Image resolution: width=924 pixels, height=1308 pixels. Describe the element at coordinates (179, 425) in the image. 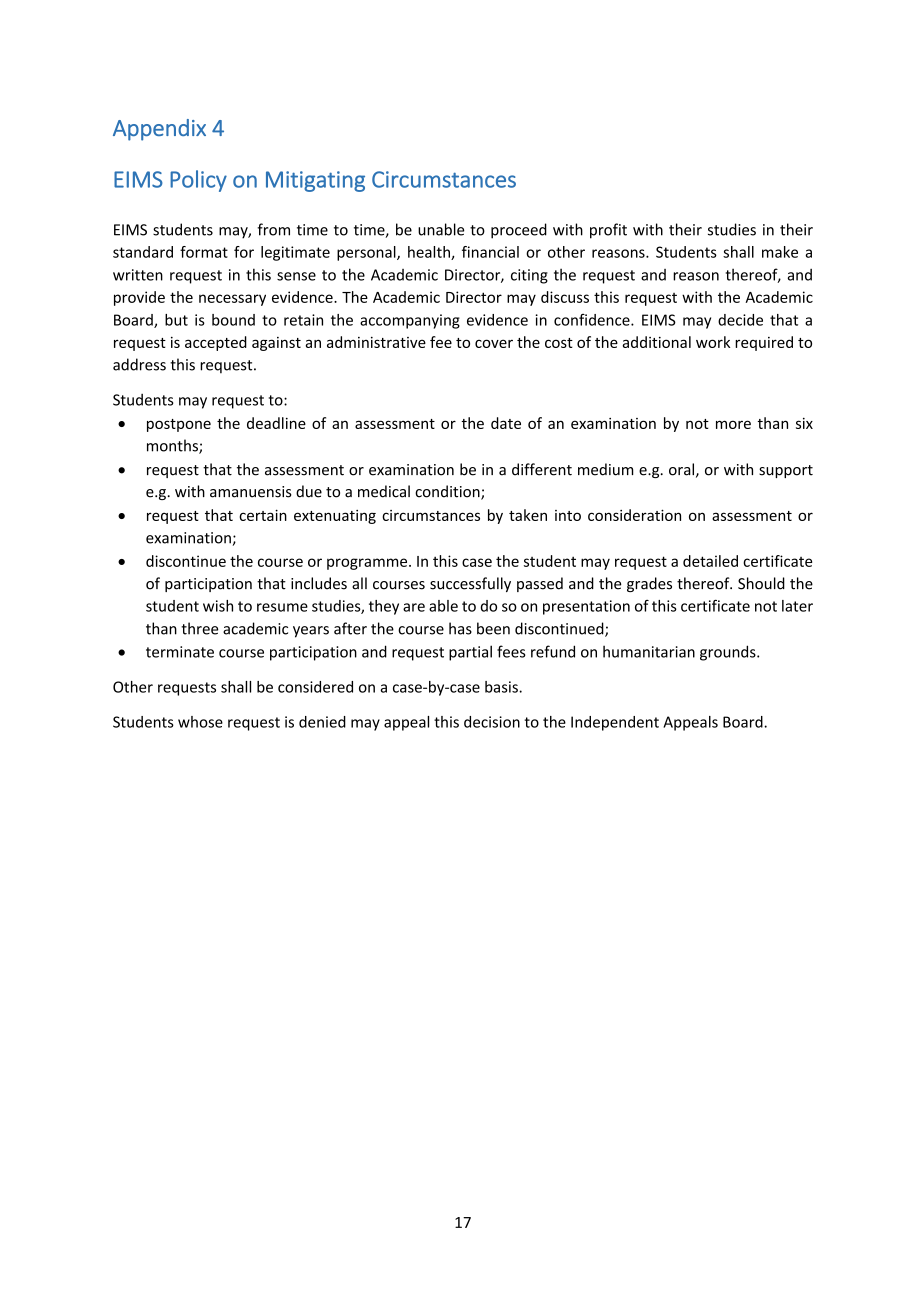

I see `postpone` at that location.
